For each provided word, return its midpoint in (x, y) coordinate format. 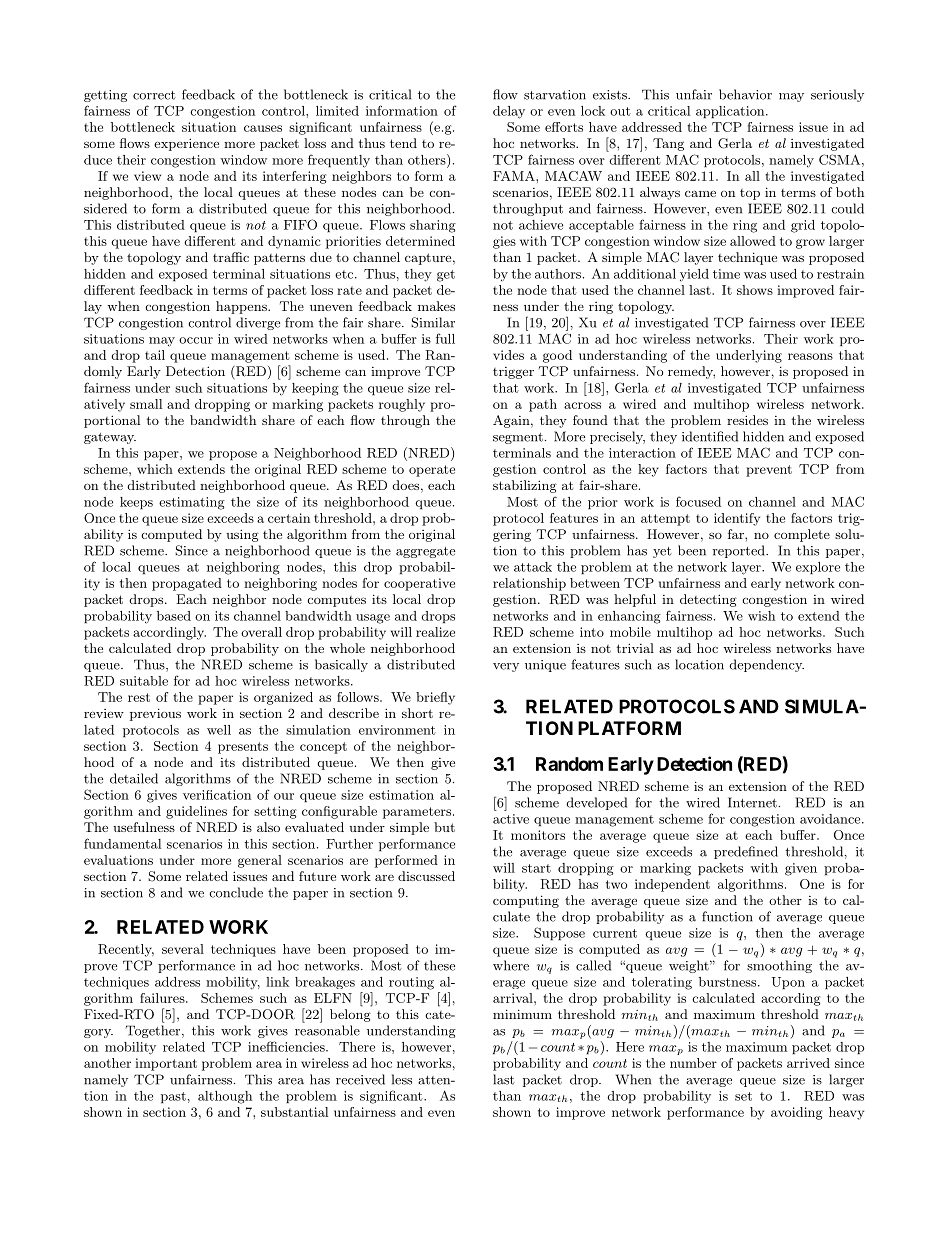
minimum (522, 1014)
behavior (745, 94)
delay (509, 112)
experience (186, 144)
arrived (808, 1063)
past (173, 1097)
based (174, 616)
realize (435, 632)
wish (761, 616)
